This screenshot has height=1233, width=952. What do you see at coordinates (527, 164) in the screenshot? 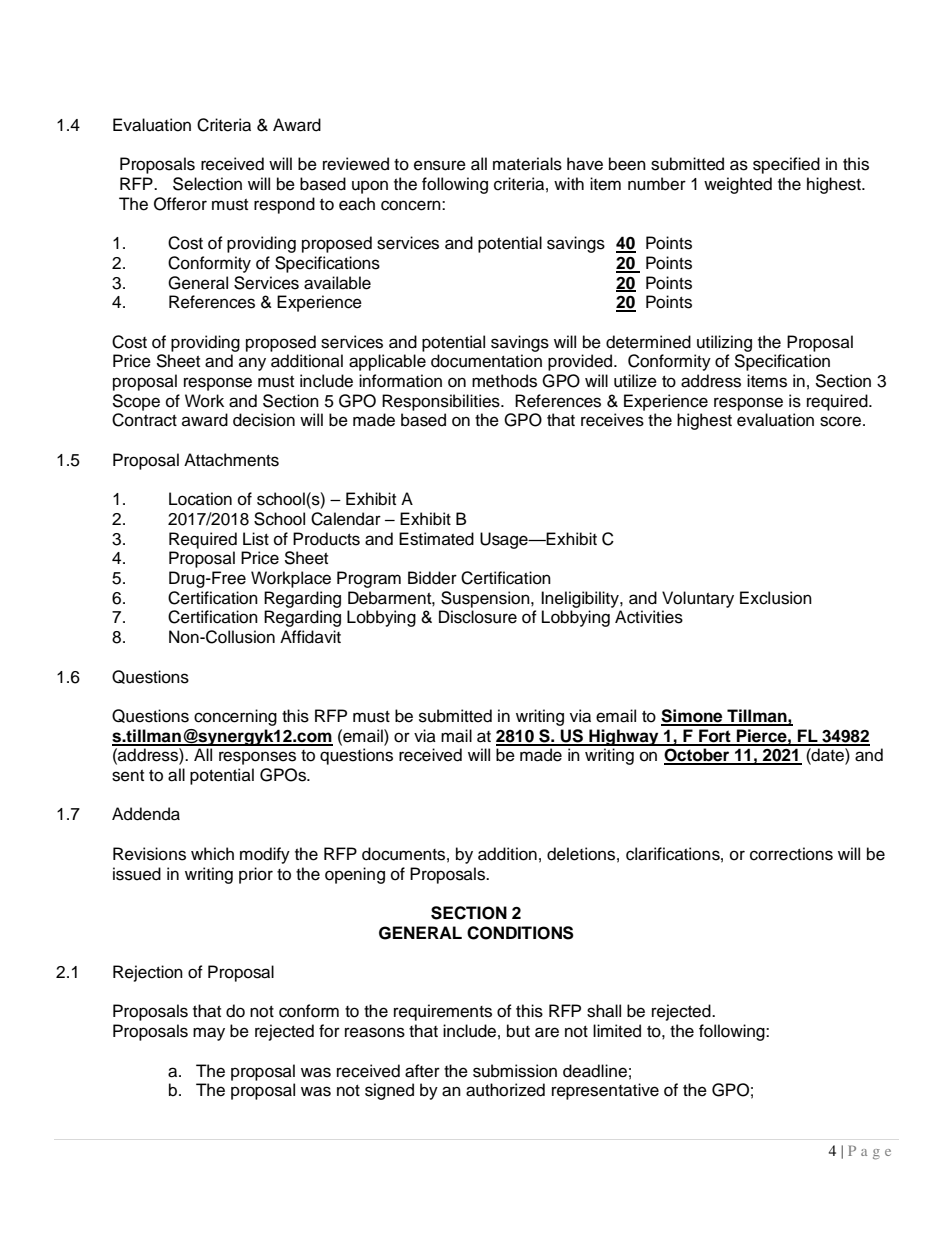
I see `materials` at bounding box center [527, 164].
